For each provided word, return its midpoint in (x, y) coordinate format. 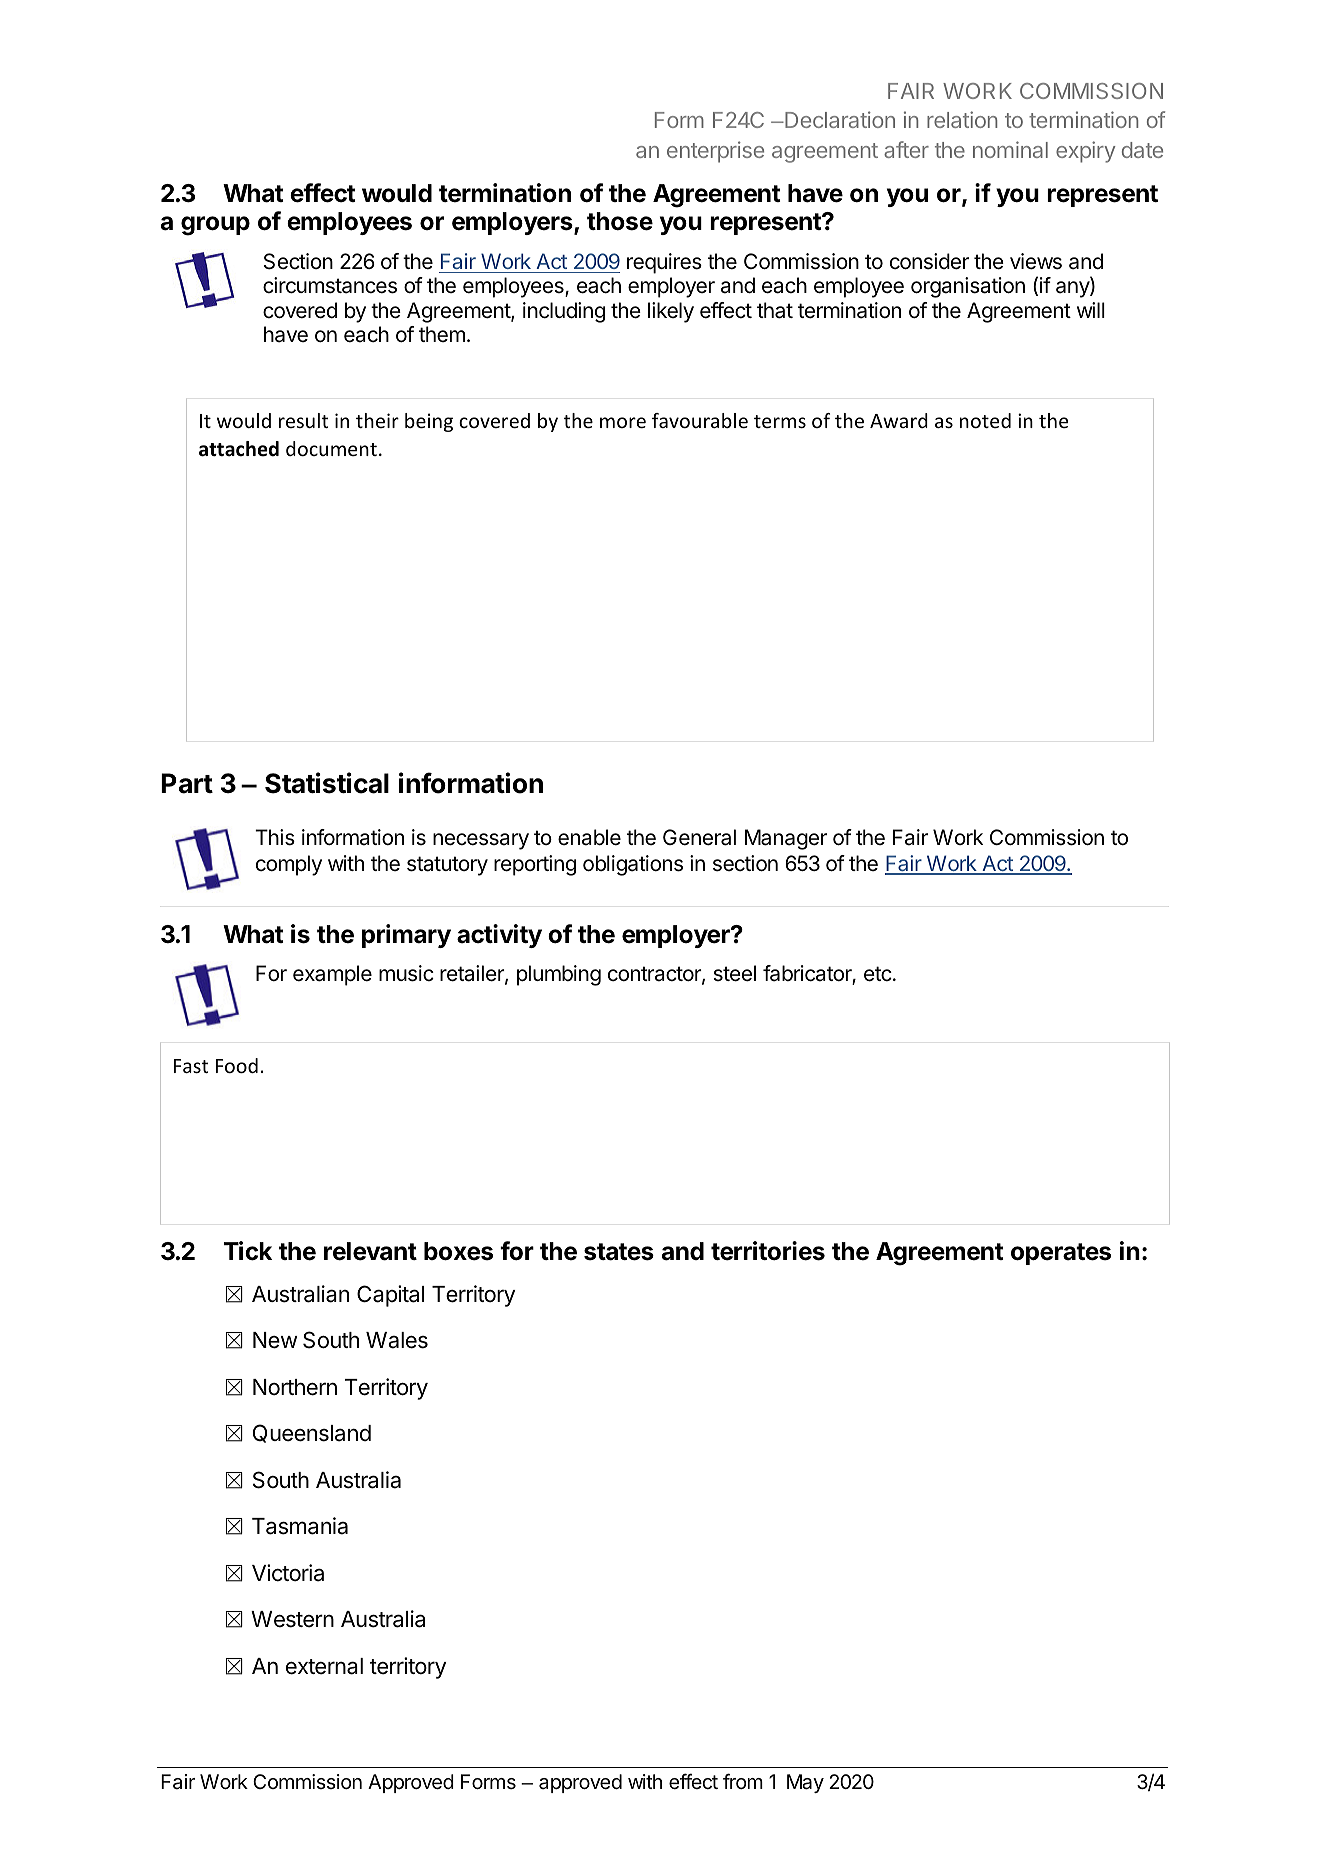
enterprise (715, 152)
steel (734, 973)
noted (985, 420)
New (275, 1340)
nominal (1010, 149)
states (619, 1252)
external (324, 1666)
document (331, 448)
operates (1061, 1254)
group (215, 226)
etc (878, 974)
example (332, 975)
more (623, 422)
